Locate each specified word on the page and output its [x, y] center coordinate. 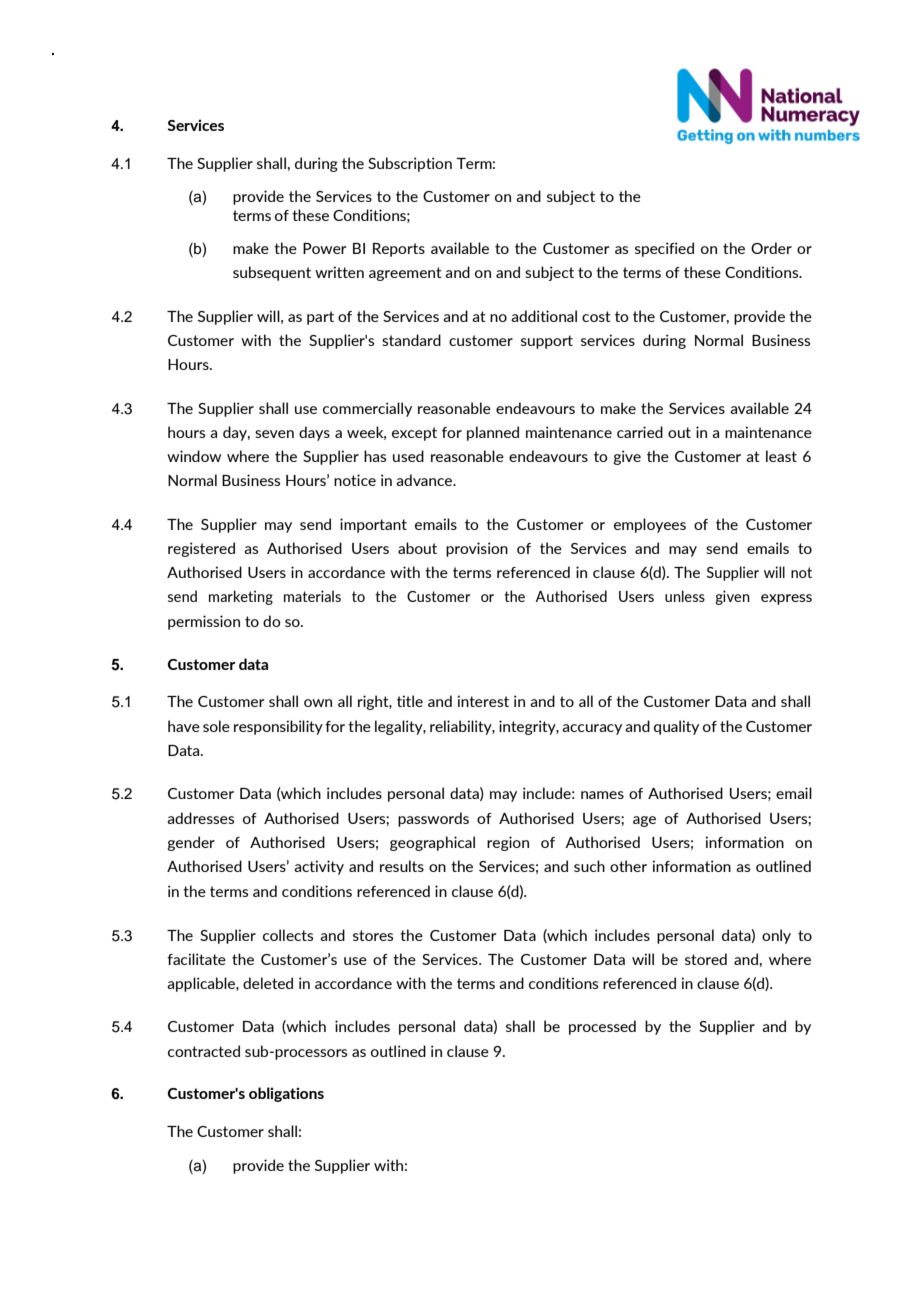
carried [640, 432]
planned [493, 433]
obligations [286, 1094]
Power [324, 248]
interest [483, 701]
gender [191, 843]
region [508, 843]
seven [274, 434]
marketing [241, 597]
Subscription [410, 164]
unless [685, 596]
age [644, 821]
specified [664, 249]
